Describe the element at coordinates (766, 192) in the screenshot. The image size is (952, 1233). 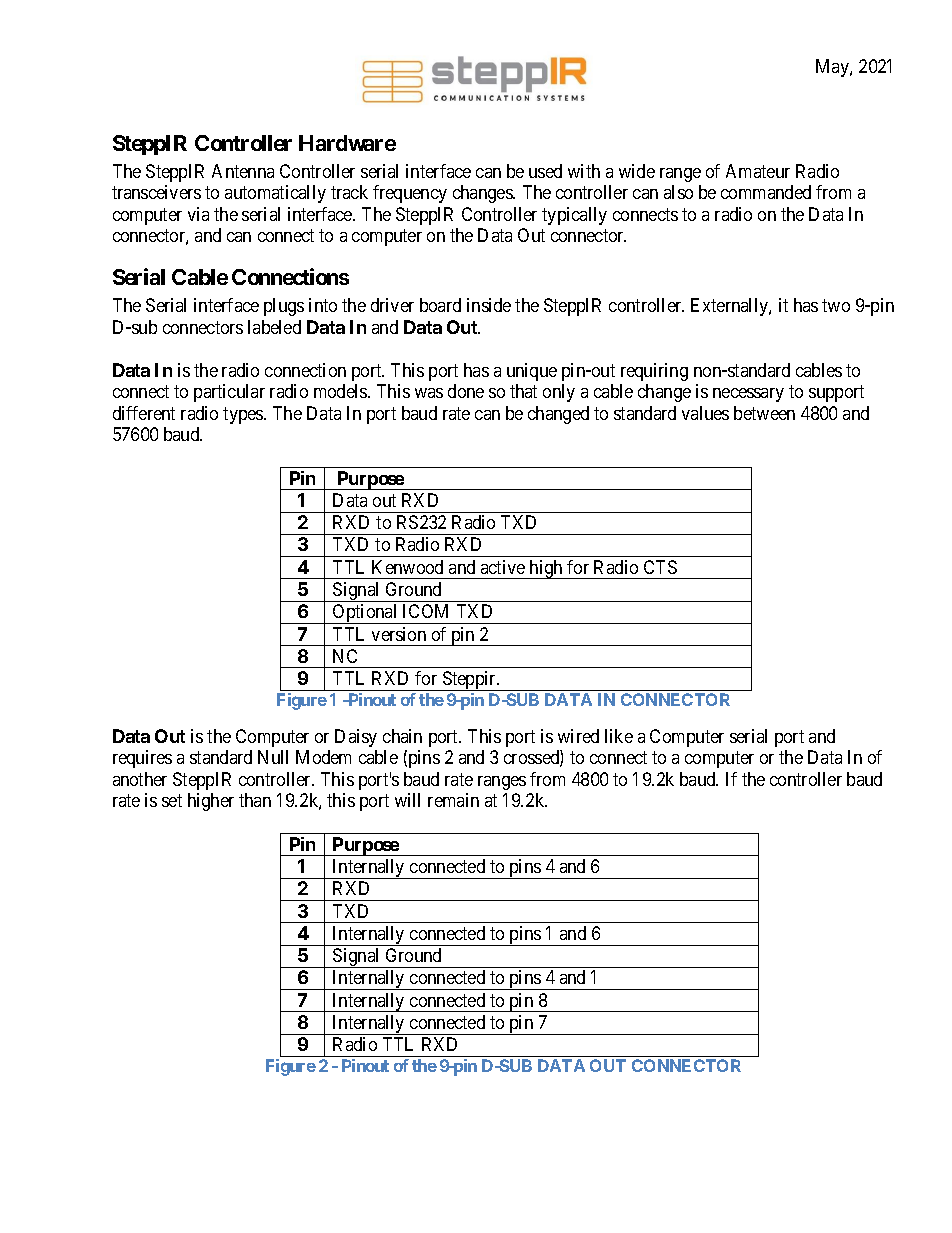
I see `commanded` at that location.
